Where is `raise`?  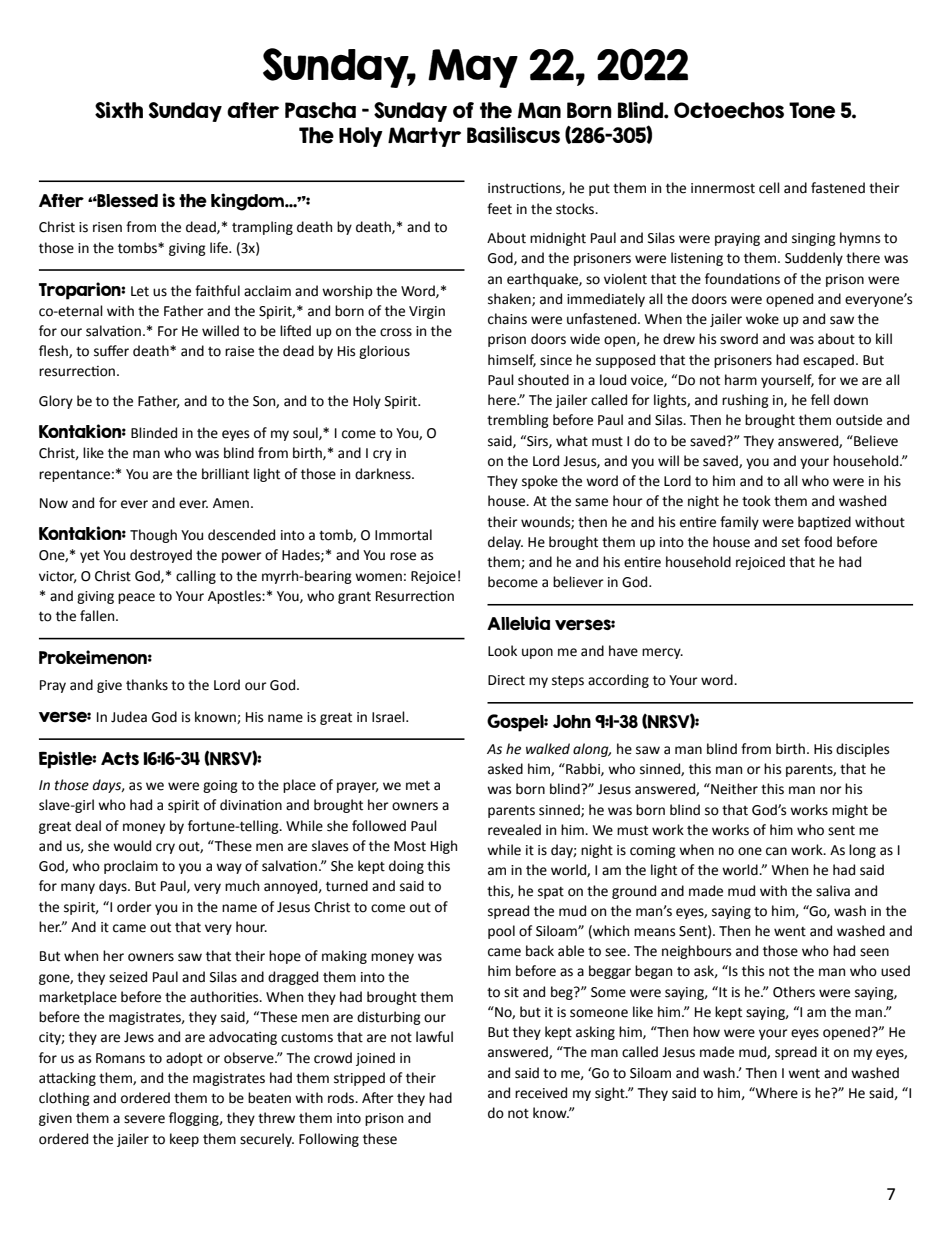
raise is located at coordinates (239, 351).
